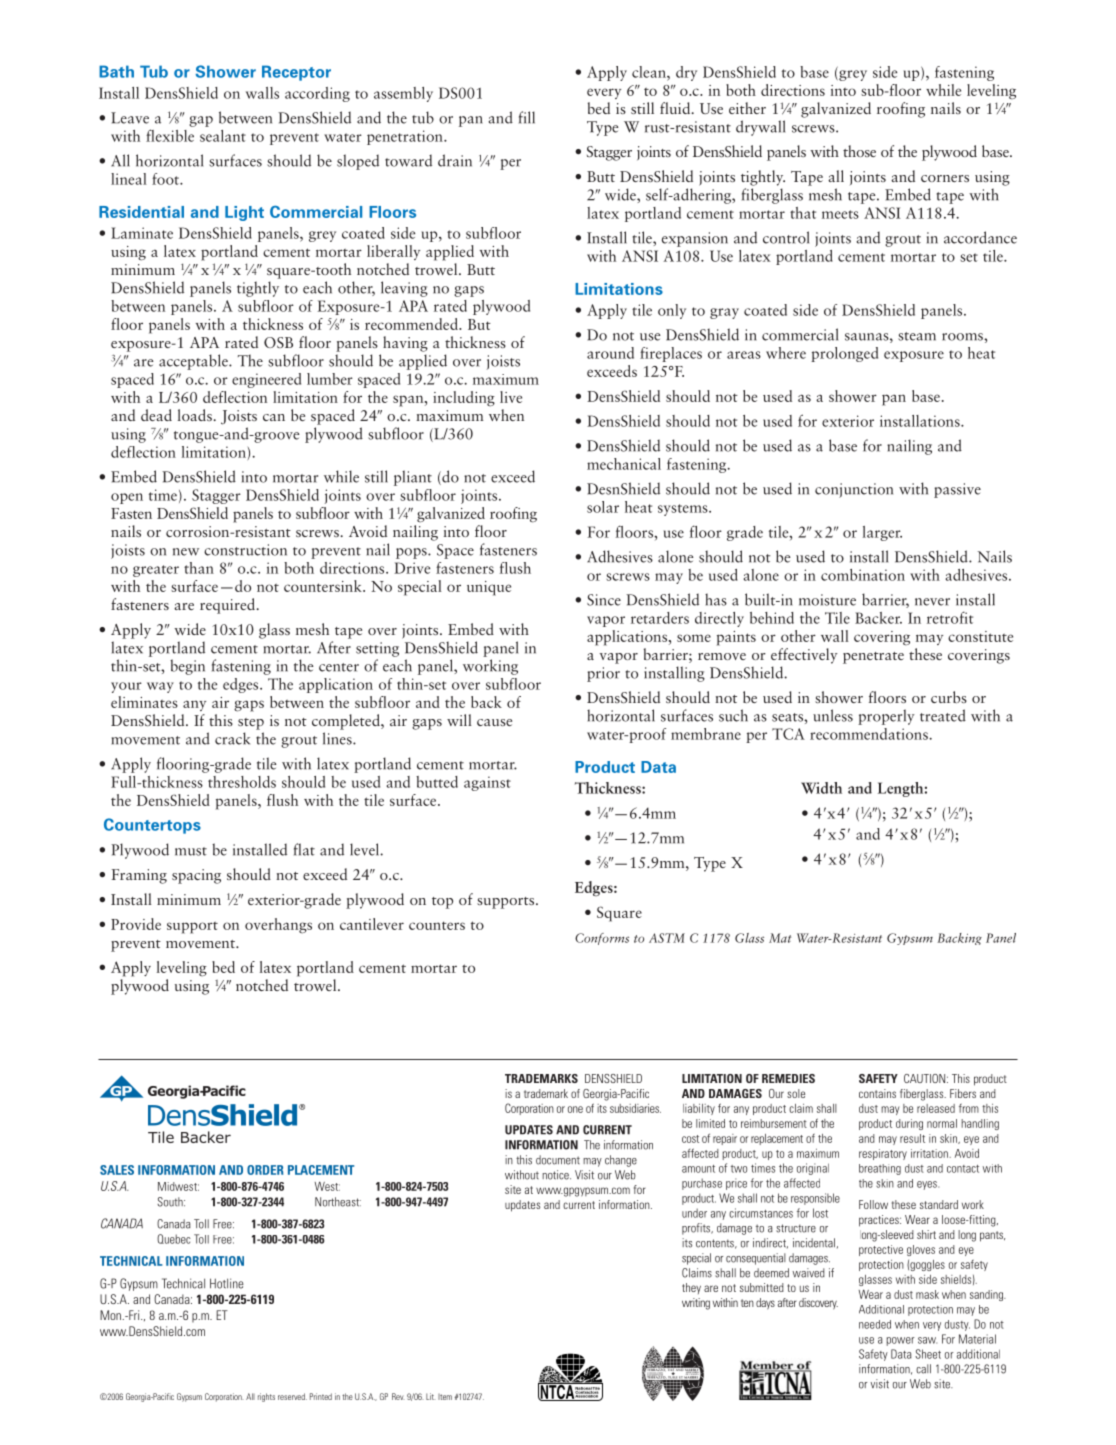 The height and width of the screenshot is (1445, 1116). I want to click on crack, so click(232, 738).
